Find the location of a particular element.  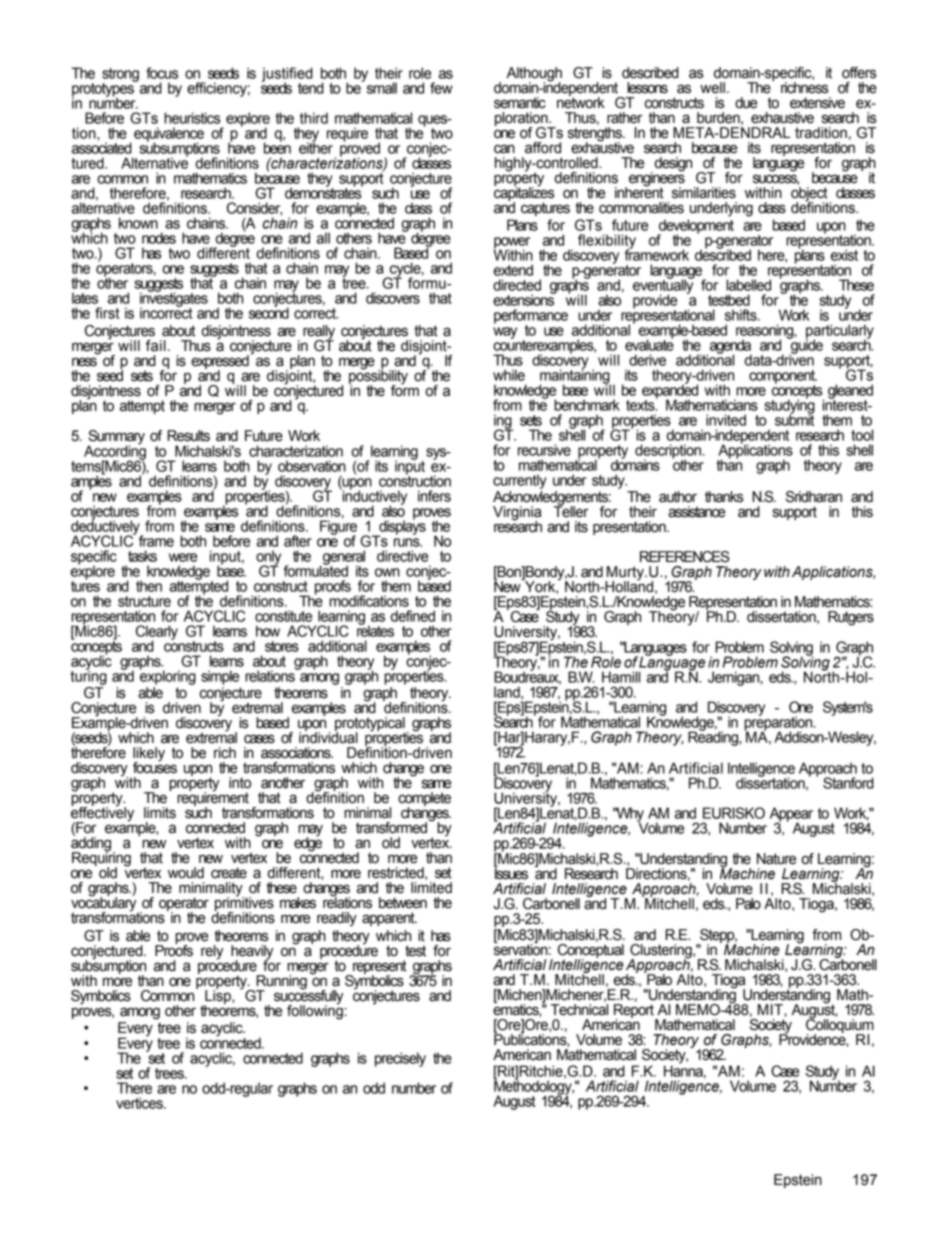

few is located at coordinates (441, 88).
